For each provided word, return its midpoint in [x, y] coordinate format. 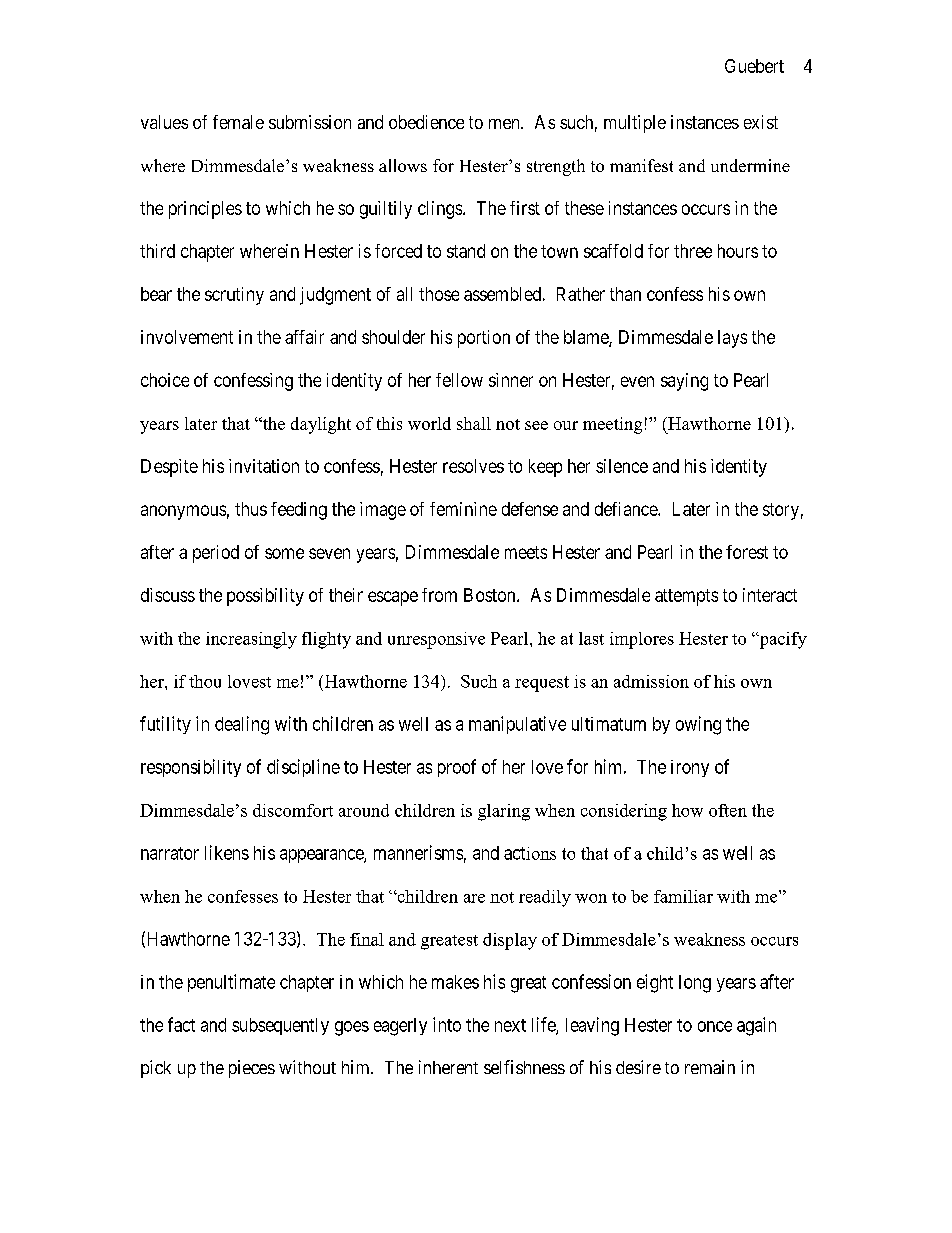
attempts [686, 597]
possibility [265, 597]
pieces [252, 1069]
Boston [491, 595]
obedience [426, 122]
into [447, 1024]
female [238, 122]
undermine [750, 165]
